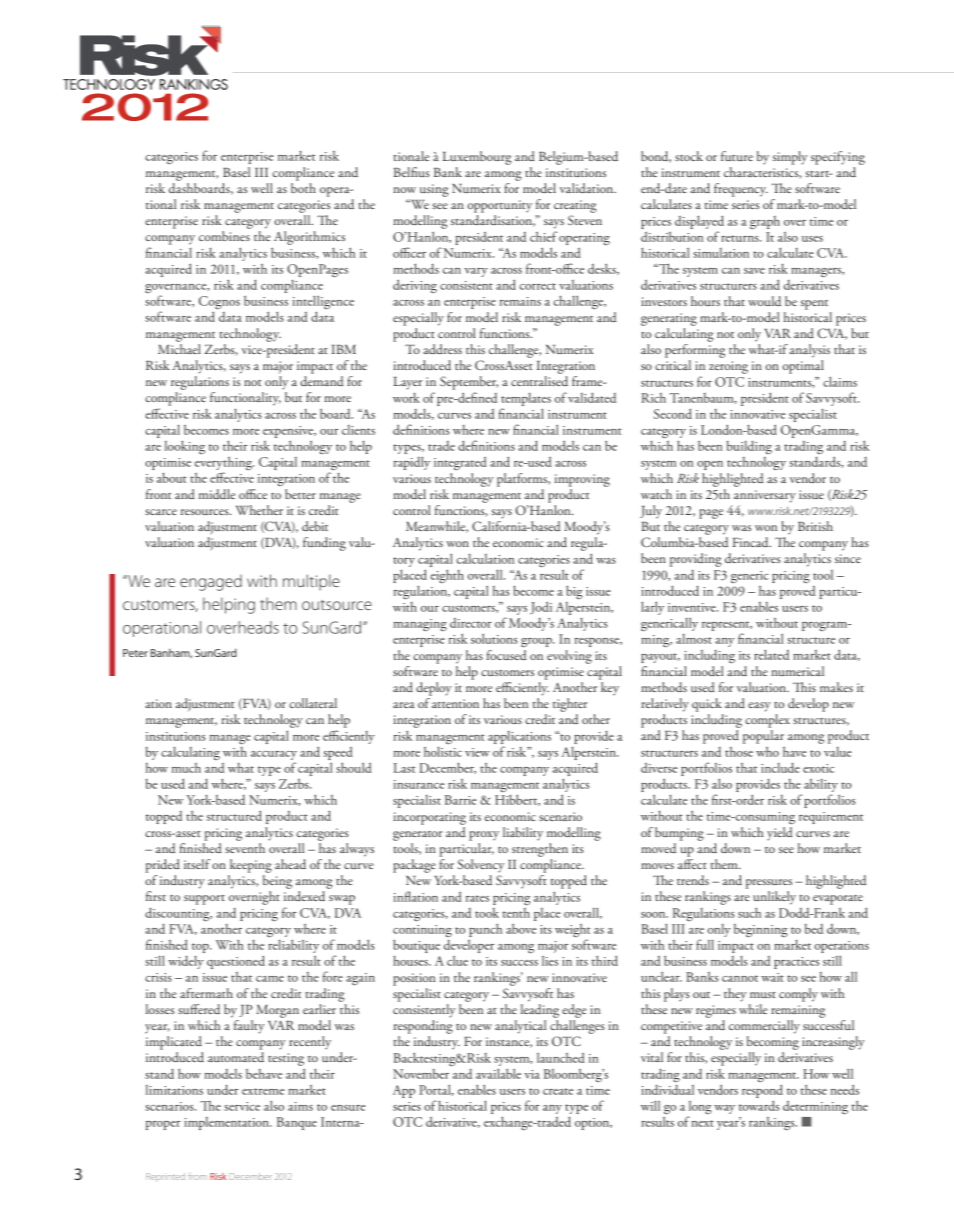 The width and height of the screenshot is (954, 1232). What do you see at coordinates (224, 236) in the screenshot?
I see `combines` at bounding box center [224, 236].
